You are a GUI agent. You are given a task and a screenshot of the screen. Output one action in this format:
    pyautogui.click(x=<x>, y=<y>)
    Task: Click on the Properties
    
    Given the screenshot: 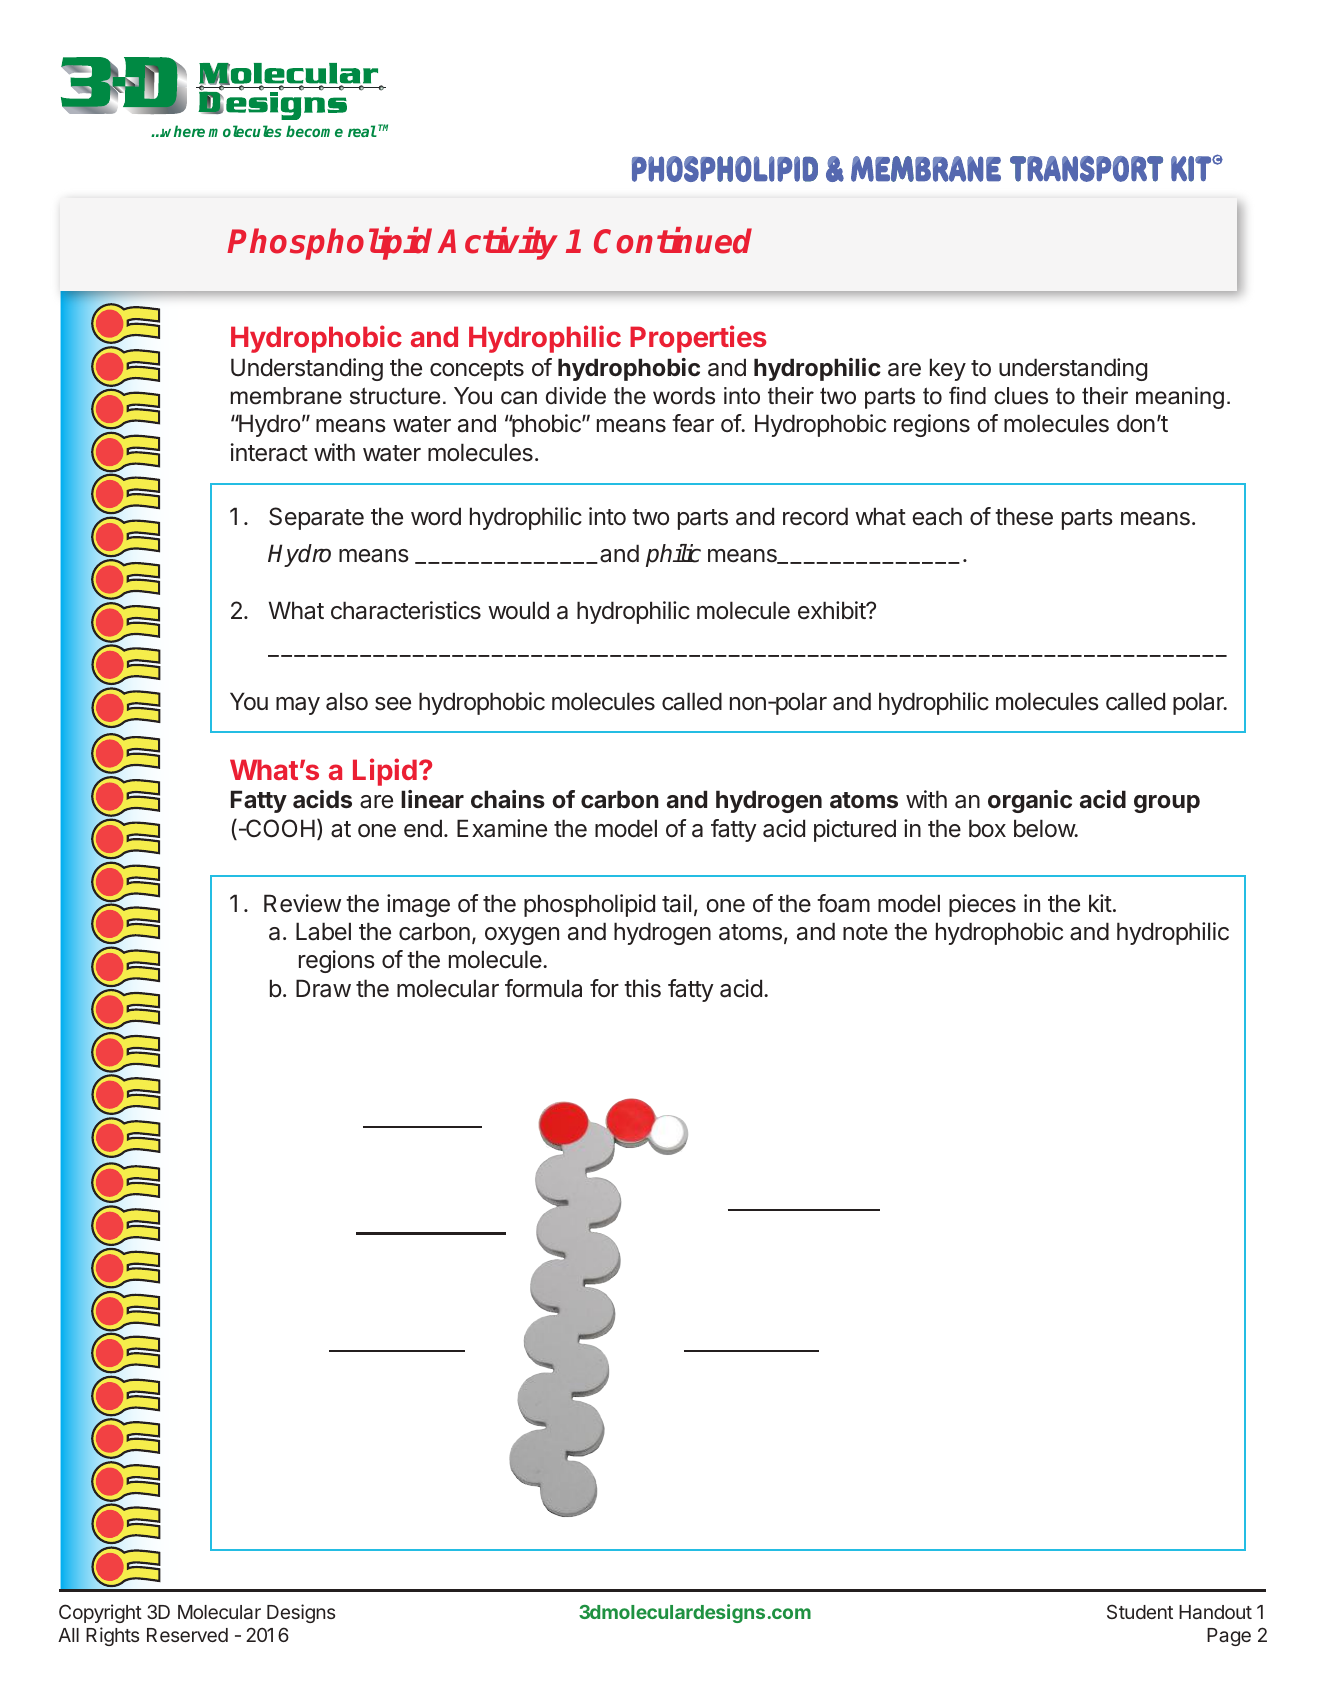 What is the action you would take?
    pyautogui.click(x=698, y=339)
